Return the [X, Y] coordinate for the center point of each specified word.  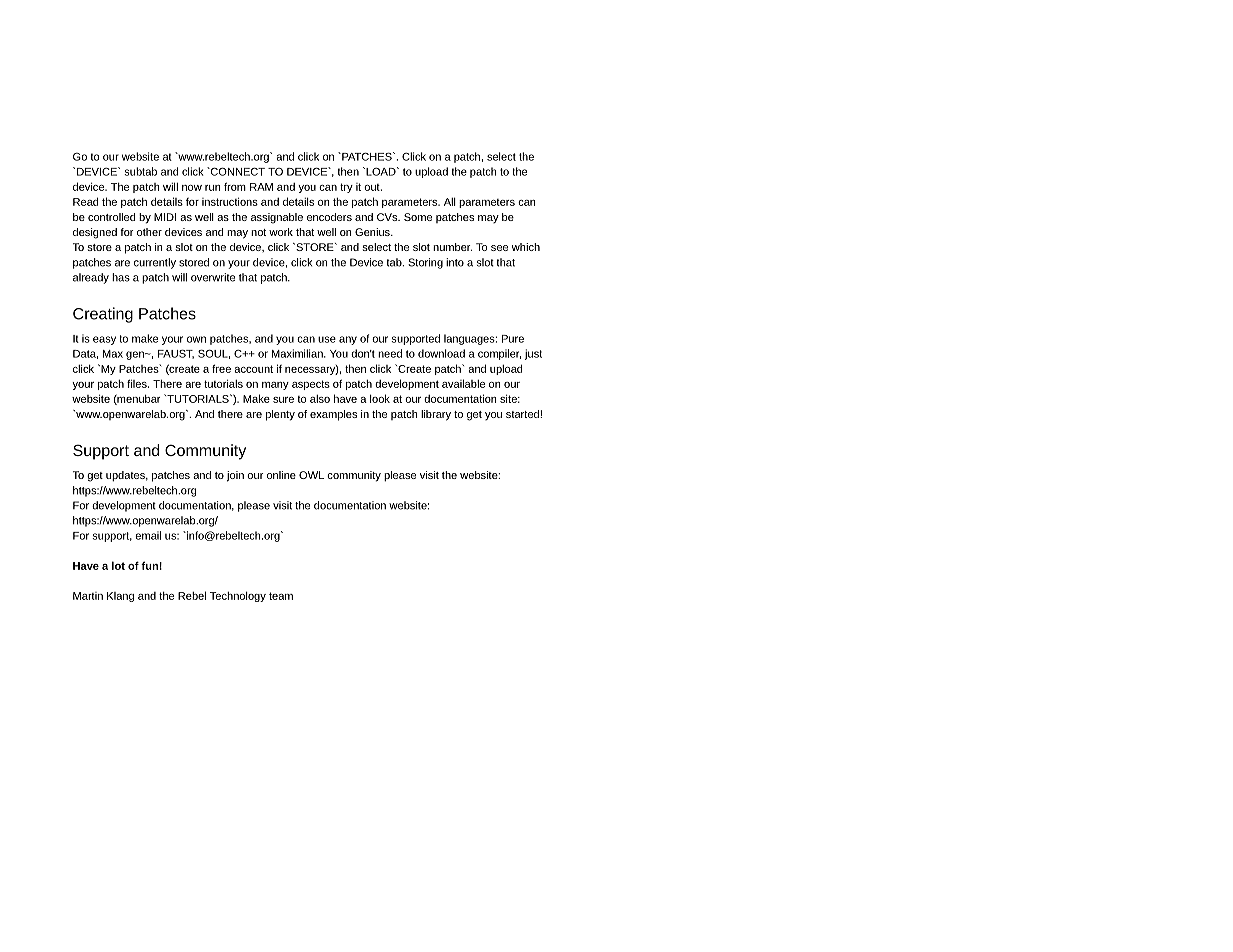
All [450, 201]
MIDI [165, 217]
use [327, 339]
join [235, 476]
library [436, 415]
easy [104, 340]
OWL [311, 475]
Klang [120, 597]
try [346, 188]
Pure [513, 339]
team [281, 596]
